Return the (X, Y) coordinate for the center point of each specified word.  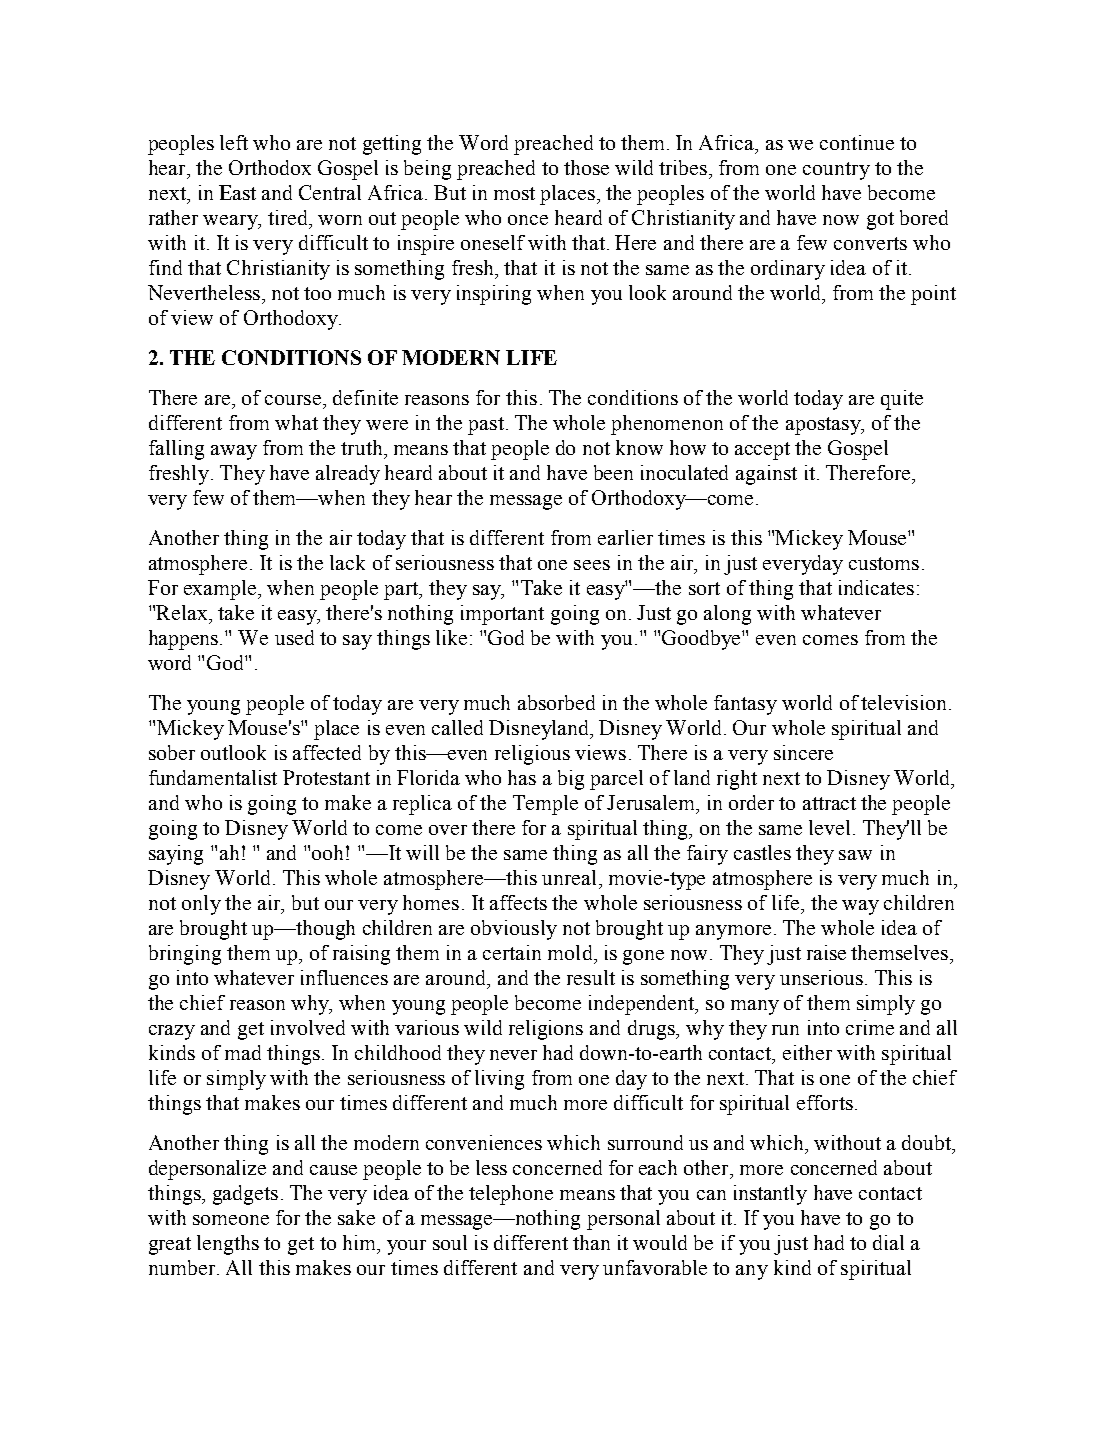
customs (884, 563)
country (836, 171)
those (586, 167)
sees (592, 565)
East (237, 192)
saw (855, 855)
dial (888, 1242)
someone (231, 1220)
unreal (569, 877)
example (221, 590)
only (201, 905)
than (591, 1242)
